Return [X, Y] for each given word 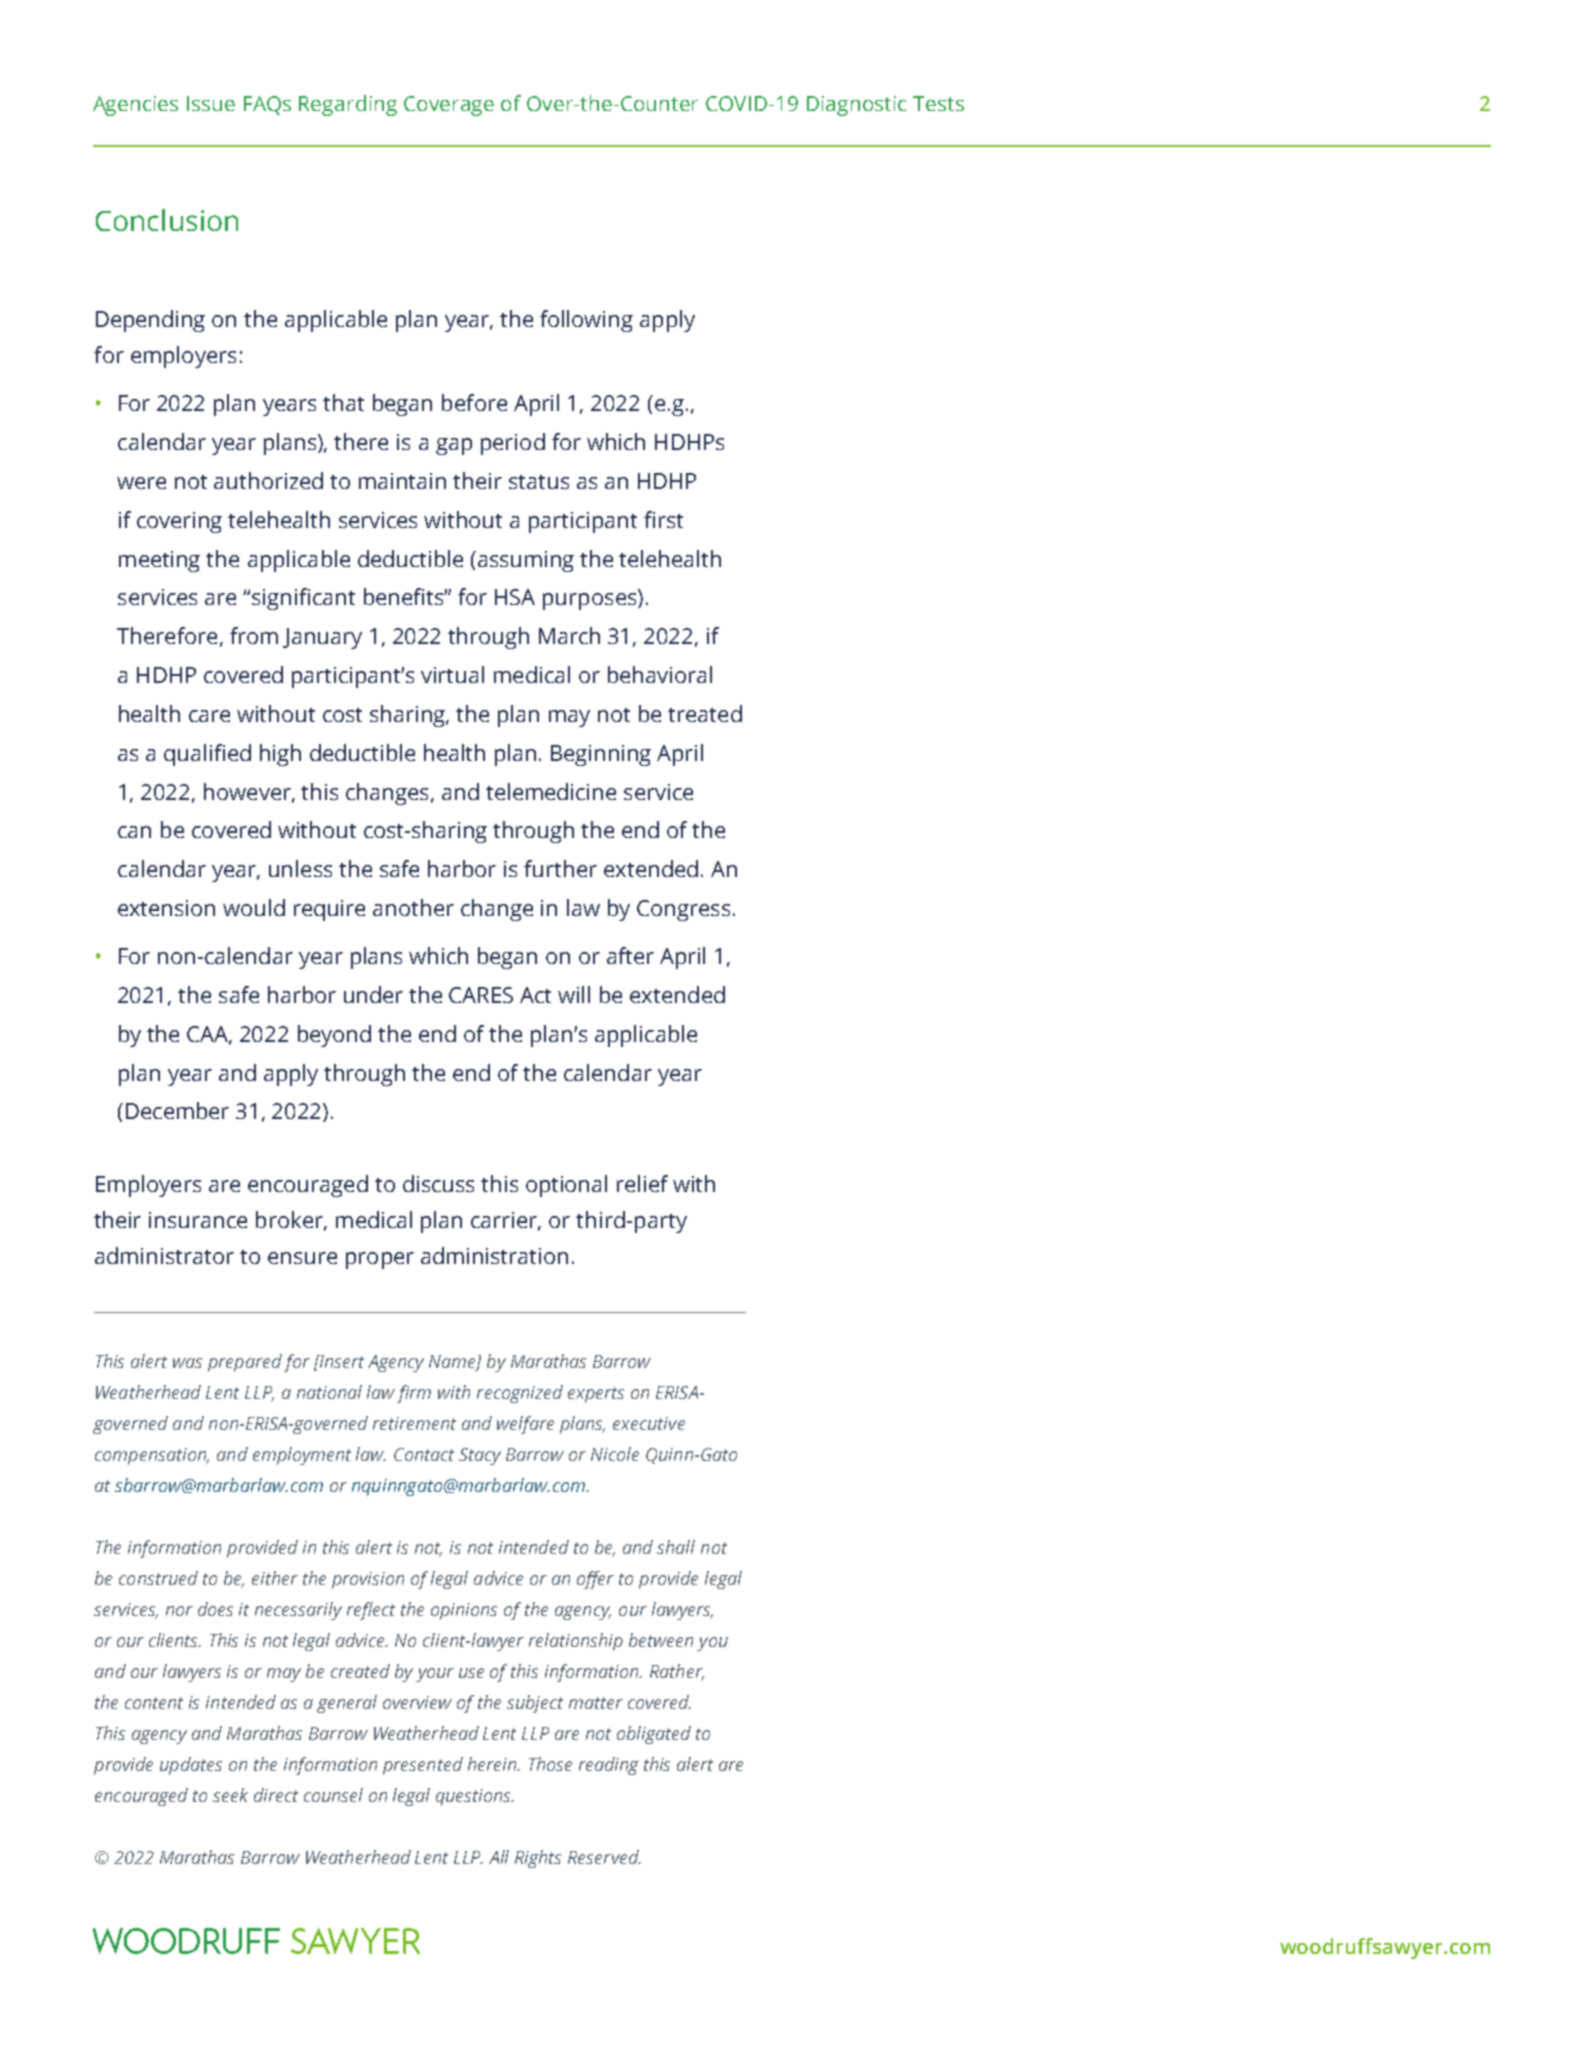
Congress [683, 910]
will [574, 994]
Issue [211, 103]
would [254, 907]
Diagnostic [856, 106]
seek [230, 1795]
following [586, 321]
